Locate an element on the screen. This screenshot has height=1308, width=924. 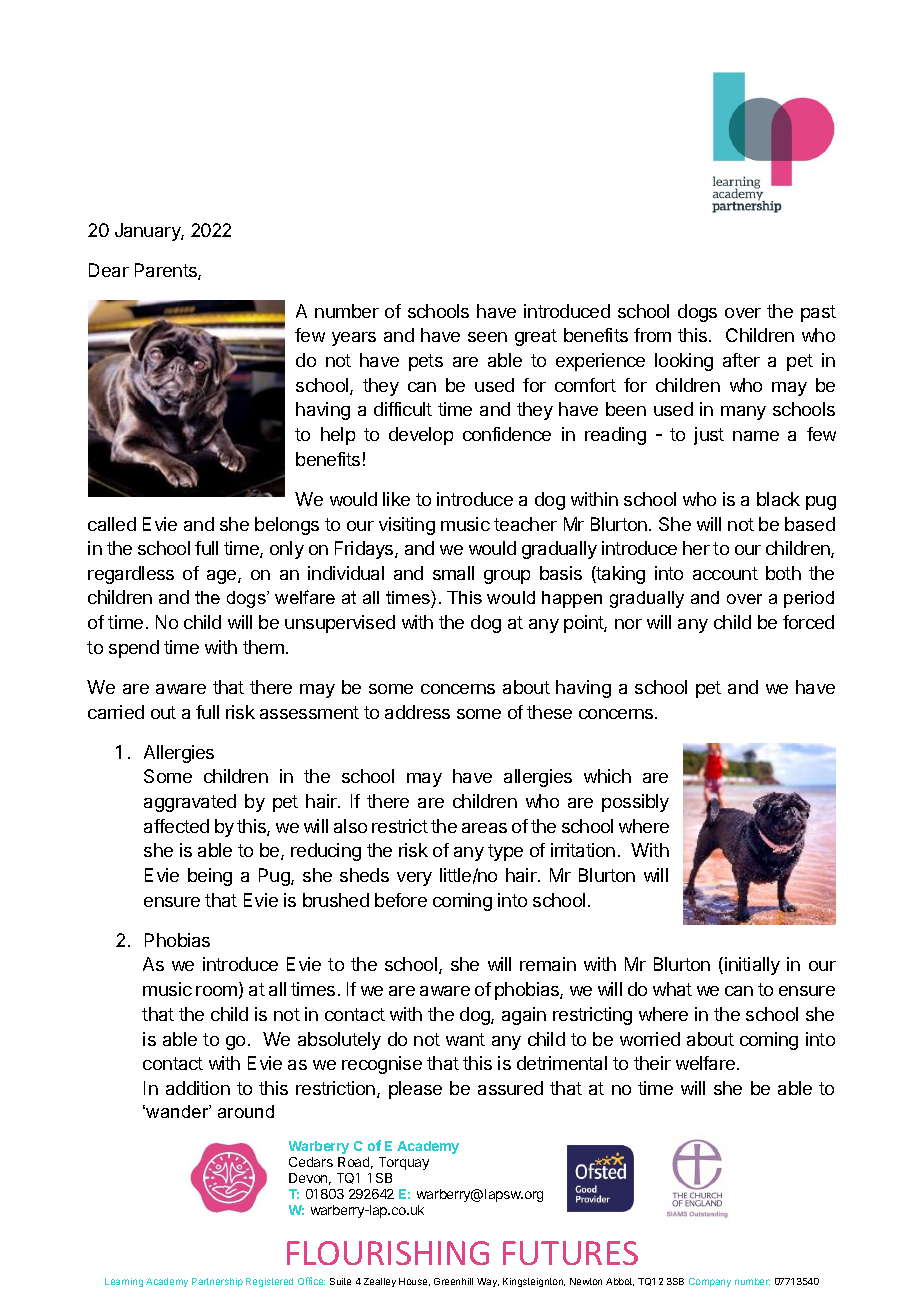
Dear is located at coordinates (109, 270).
